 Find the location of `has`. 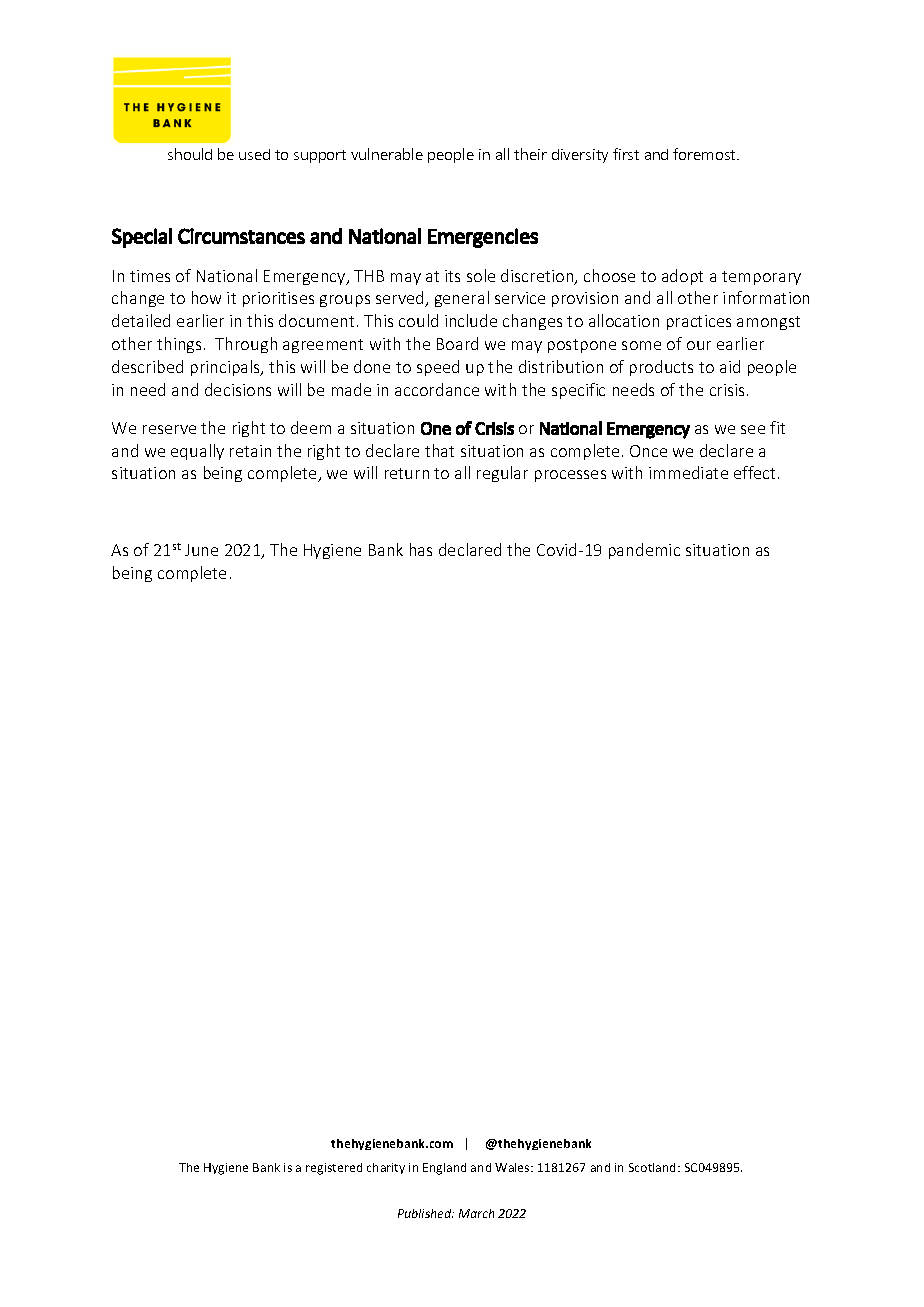

has is located at coordinates (421, 549).
